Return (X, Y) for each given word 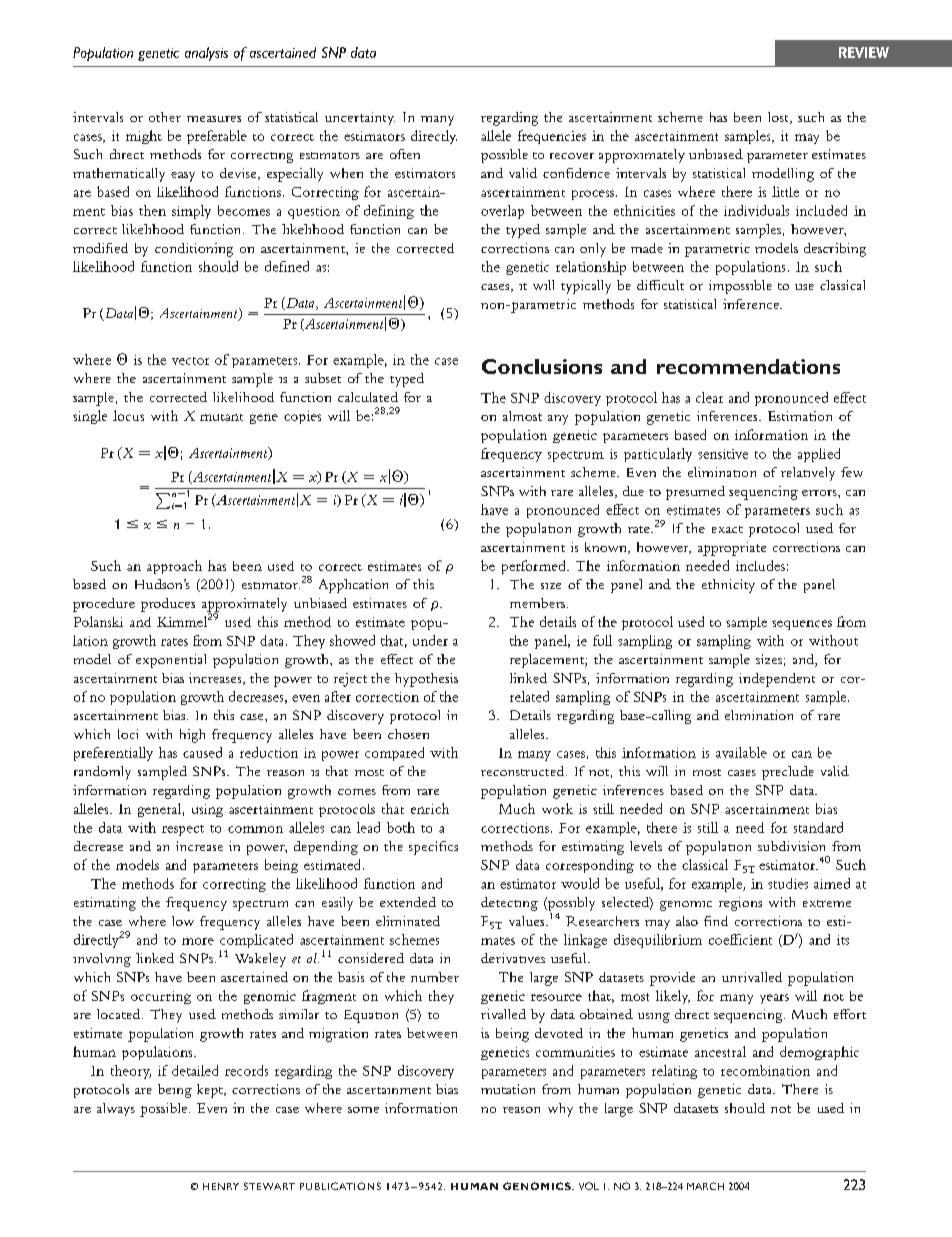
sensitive (723, 454)
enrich (430, 808)
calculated (368, 397)
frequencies (552, 137)
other (165, 117)
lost (779, 118)
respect (183, 830)
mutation (508, 1089)
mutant (221, 417)
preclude (788, 773)
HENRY (221, 1186)
